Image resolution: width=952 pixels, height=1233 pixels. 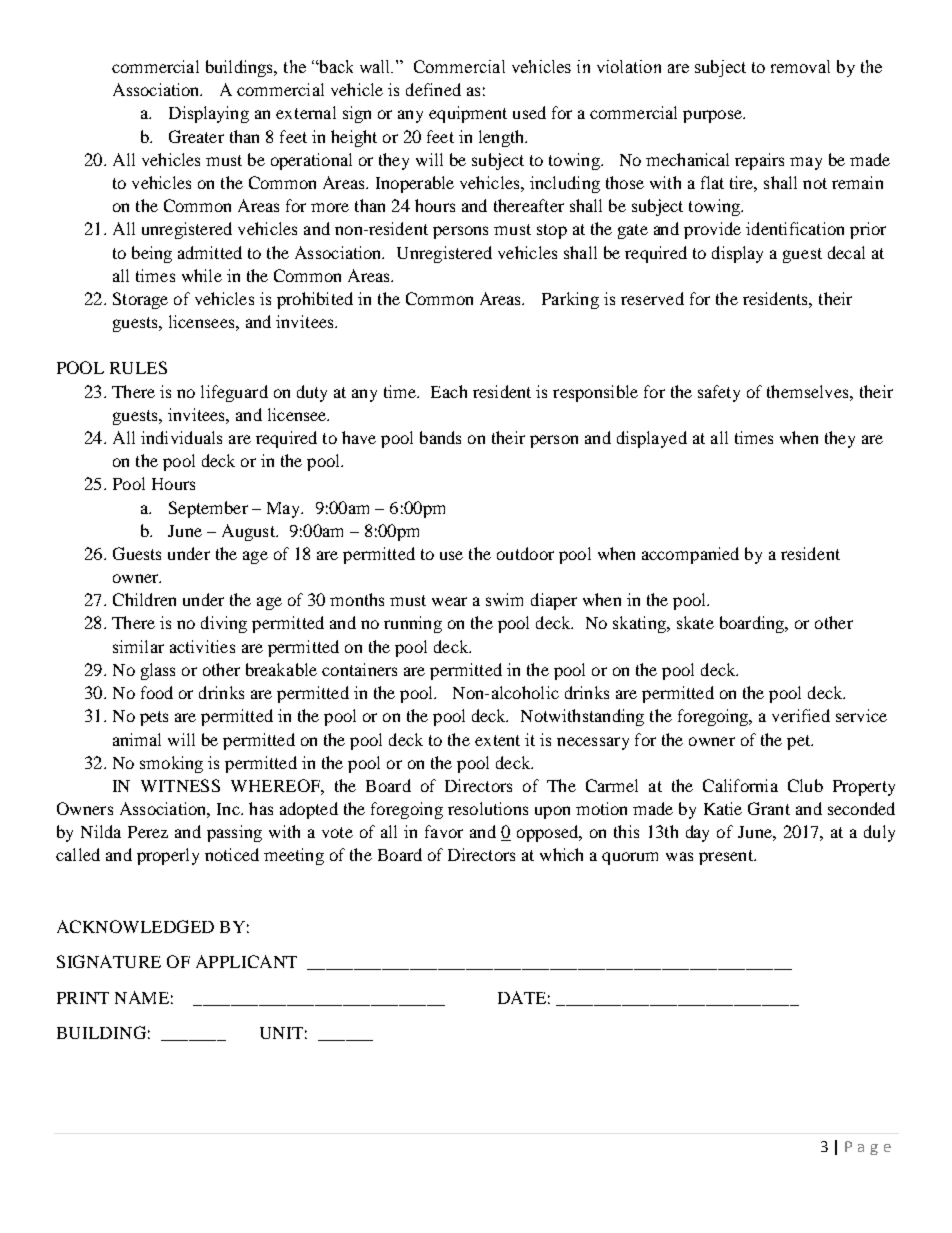 What do you see at coordinates (196, 136) in the screenshot?
I see `Greater` at bounding box center [196, 136].
